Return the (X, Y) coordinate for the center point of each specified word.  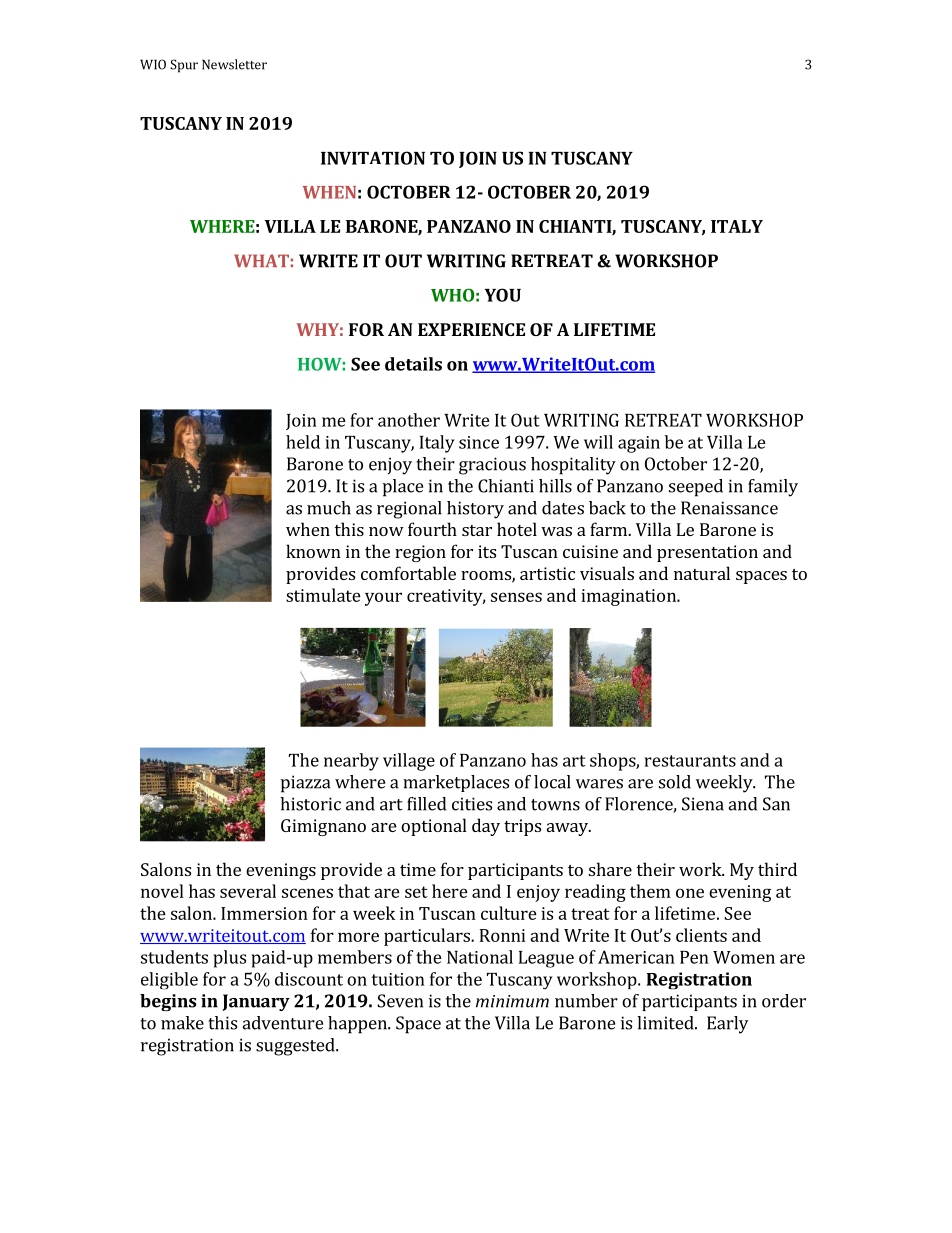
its (487, 551)
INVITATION (373, 158)
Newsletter (234, 64)
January (256, 1002)
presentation (707, 553)
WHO (452, 295)
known (313, 551)
